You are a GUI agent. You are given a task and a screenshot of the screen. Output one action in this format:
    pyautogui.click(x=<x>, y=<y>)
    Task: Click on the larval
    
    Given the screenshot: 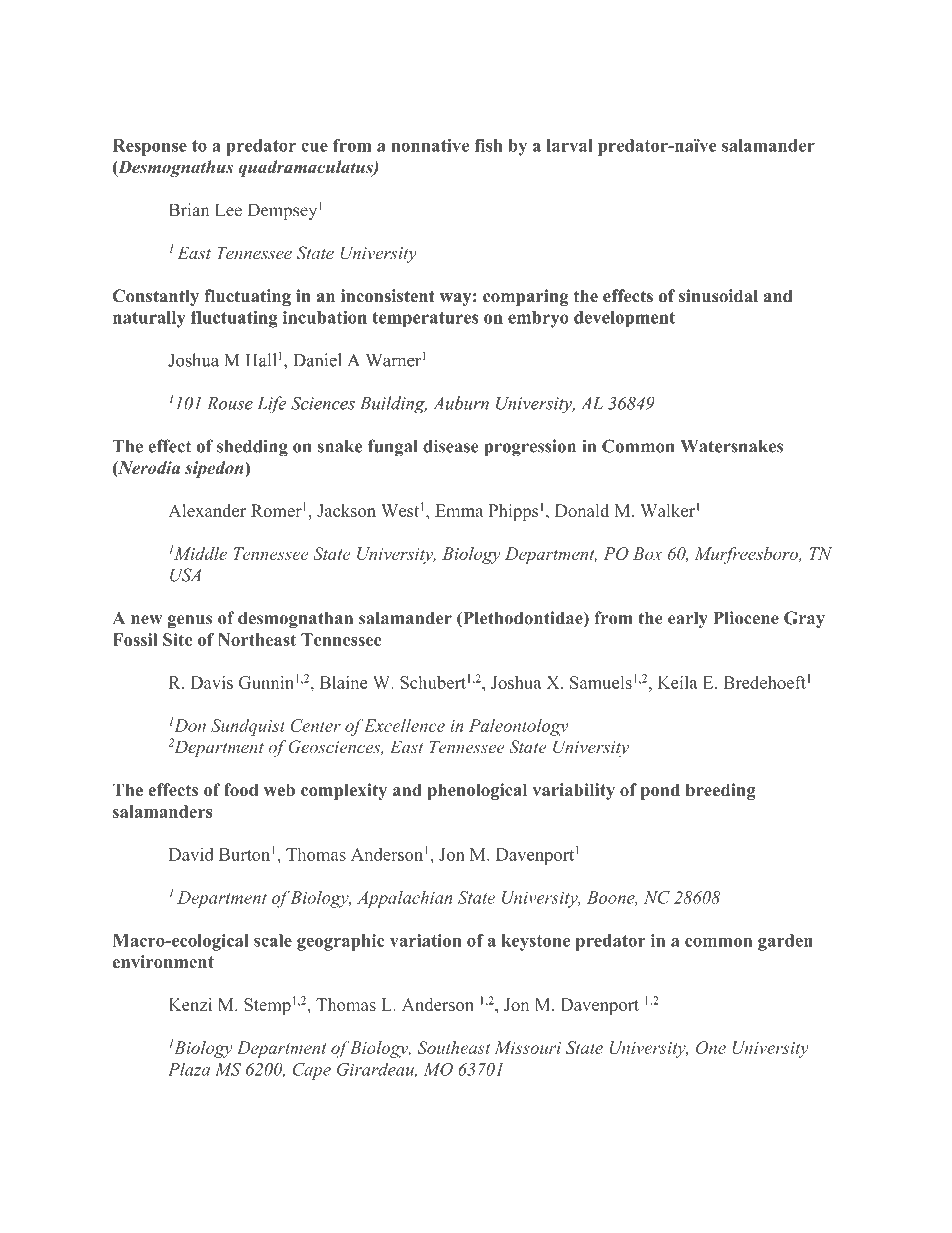 What is the action you would take?
    pyautogui.click(x=570, y=145)
